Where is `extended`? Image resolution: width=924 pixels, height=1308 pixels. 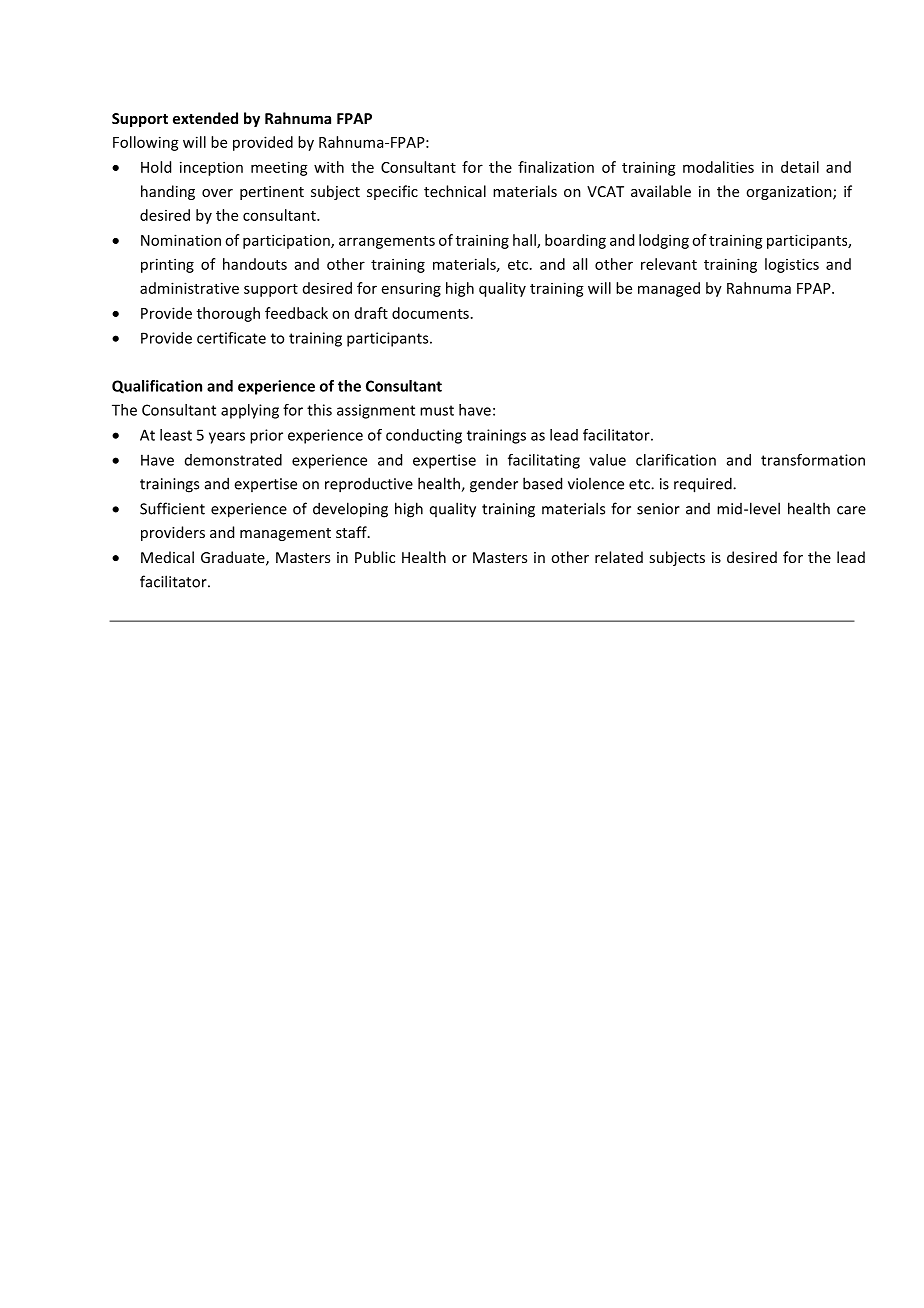 extended is located at coordinates (205, 118).
